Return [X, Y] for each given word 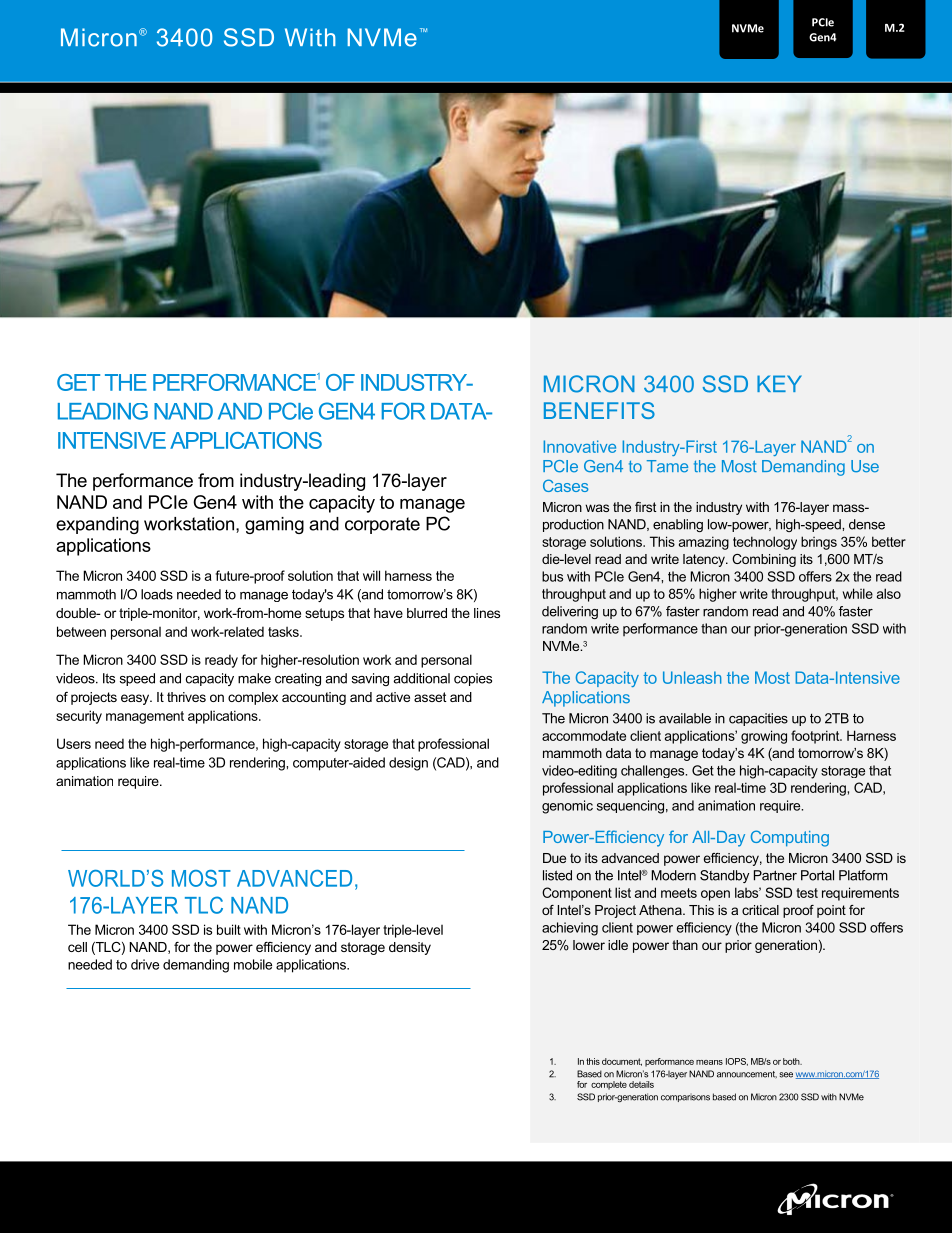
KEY [779, 383]
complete [609, 1085]
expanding [97, 525]
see [786, 1075]
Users [74, 743]
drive [145, 964]
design [408, 764]
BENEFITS [599, 410]
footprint [816, 737]
